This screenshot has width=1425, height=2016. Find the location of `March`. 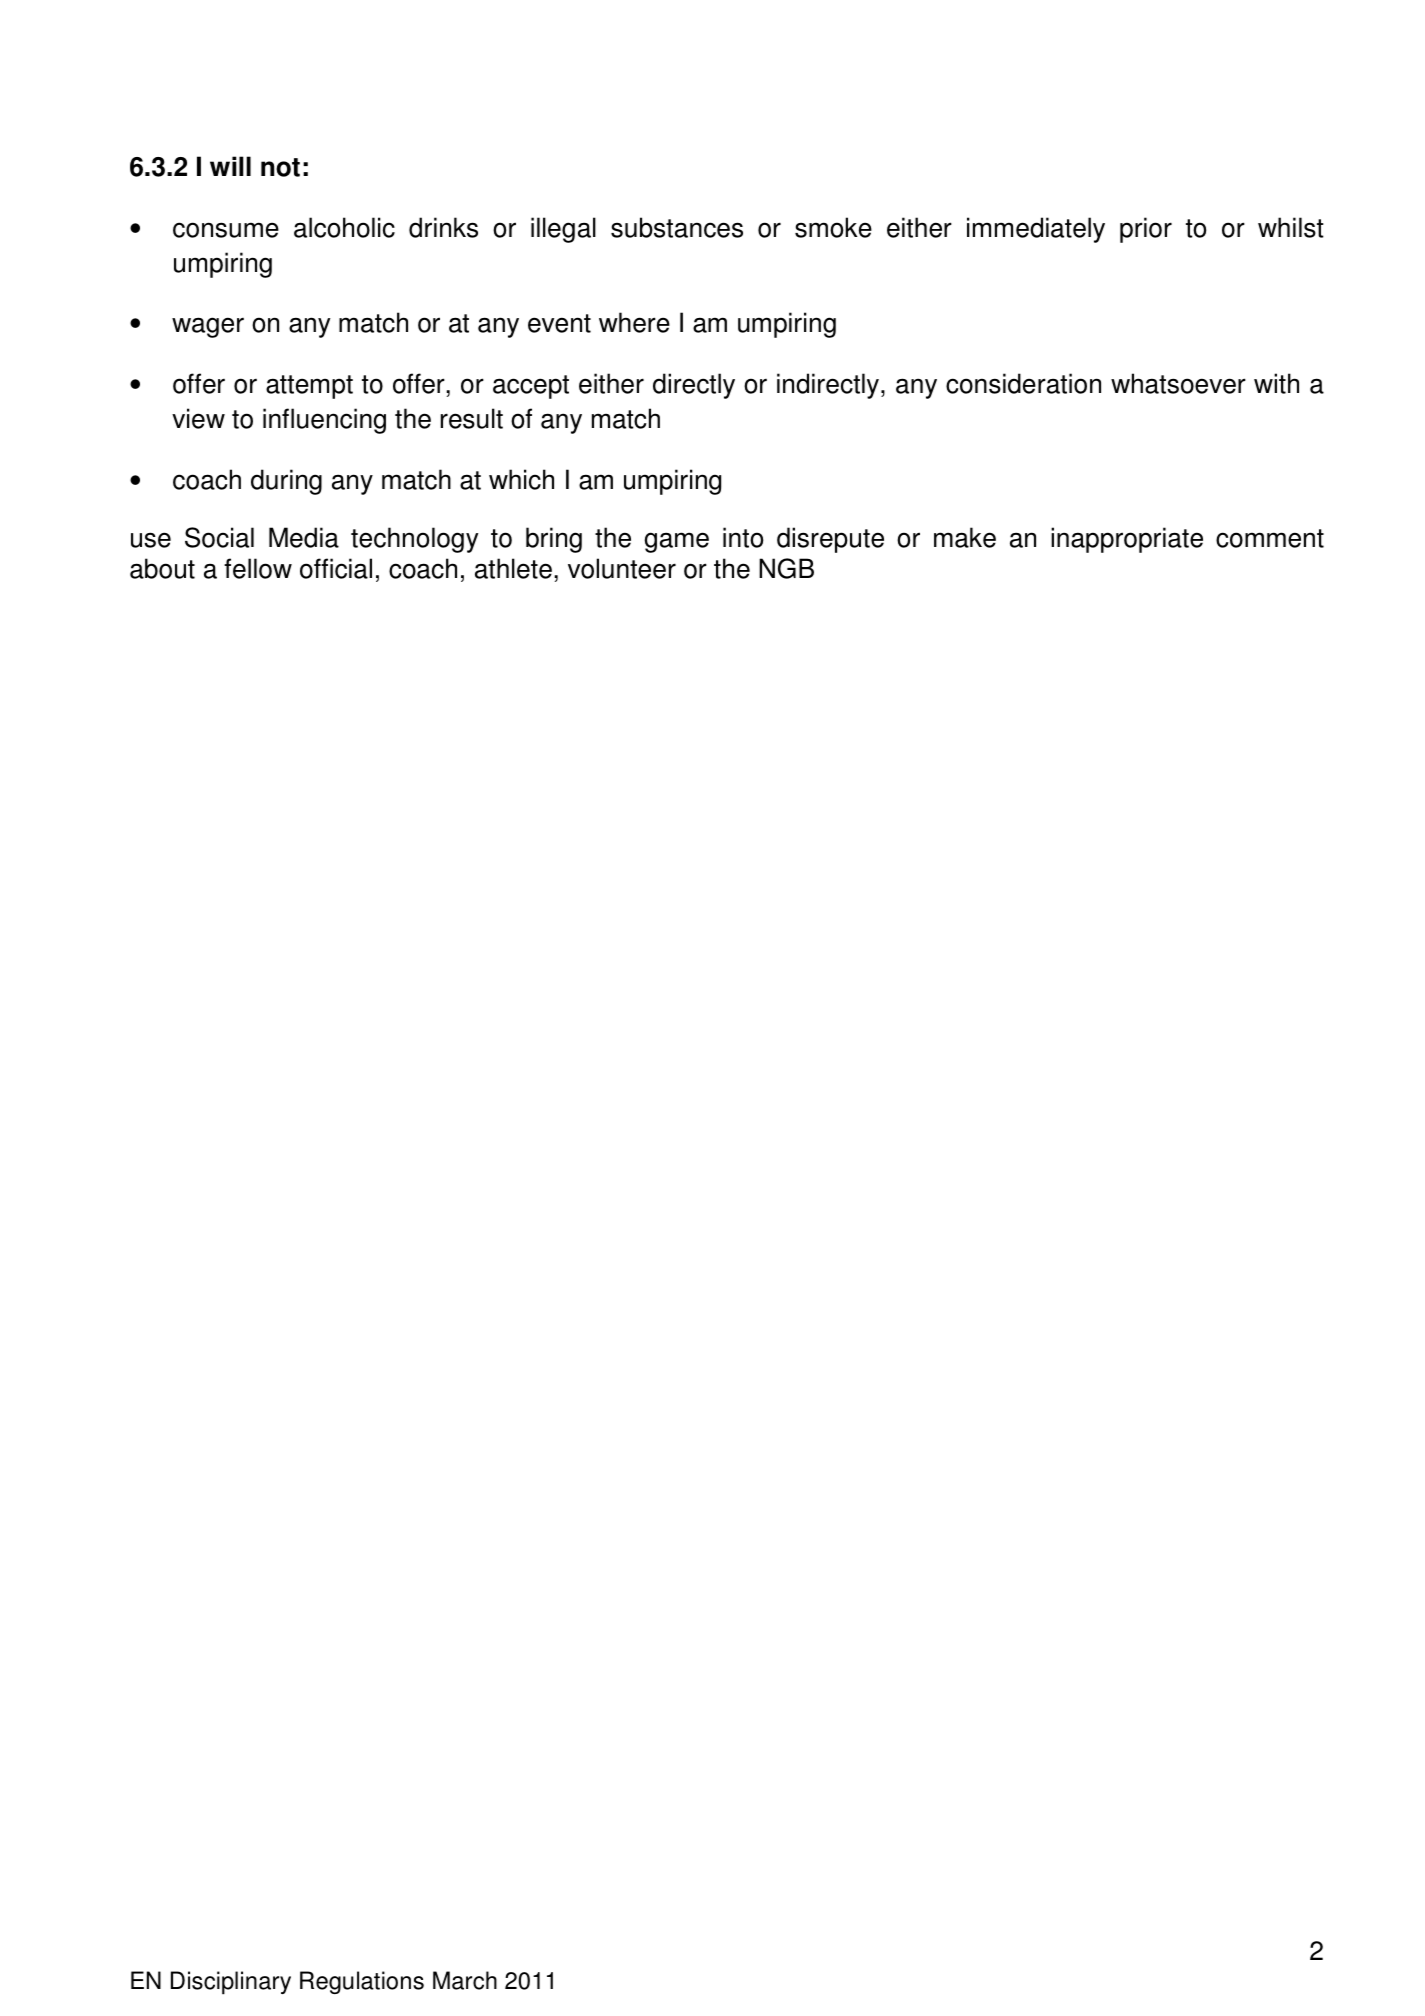

March is located at coordinates (465, 1980).
